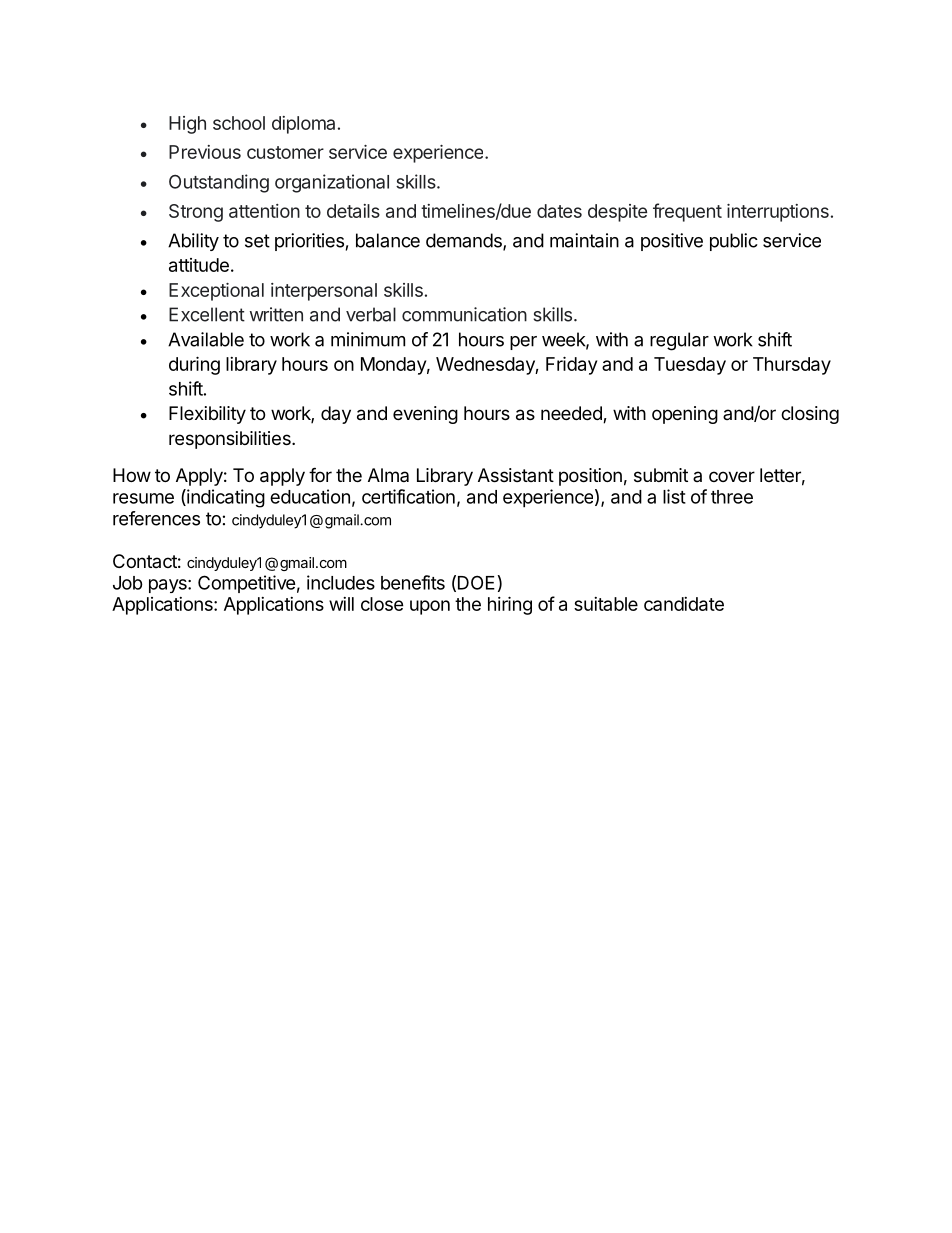 The height and width of the screenshot is (1233, 952). I want to click on Competitive, so click(247, 584).
